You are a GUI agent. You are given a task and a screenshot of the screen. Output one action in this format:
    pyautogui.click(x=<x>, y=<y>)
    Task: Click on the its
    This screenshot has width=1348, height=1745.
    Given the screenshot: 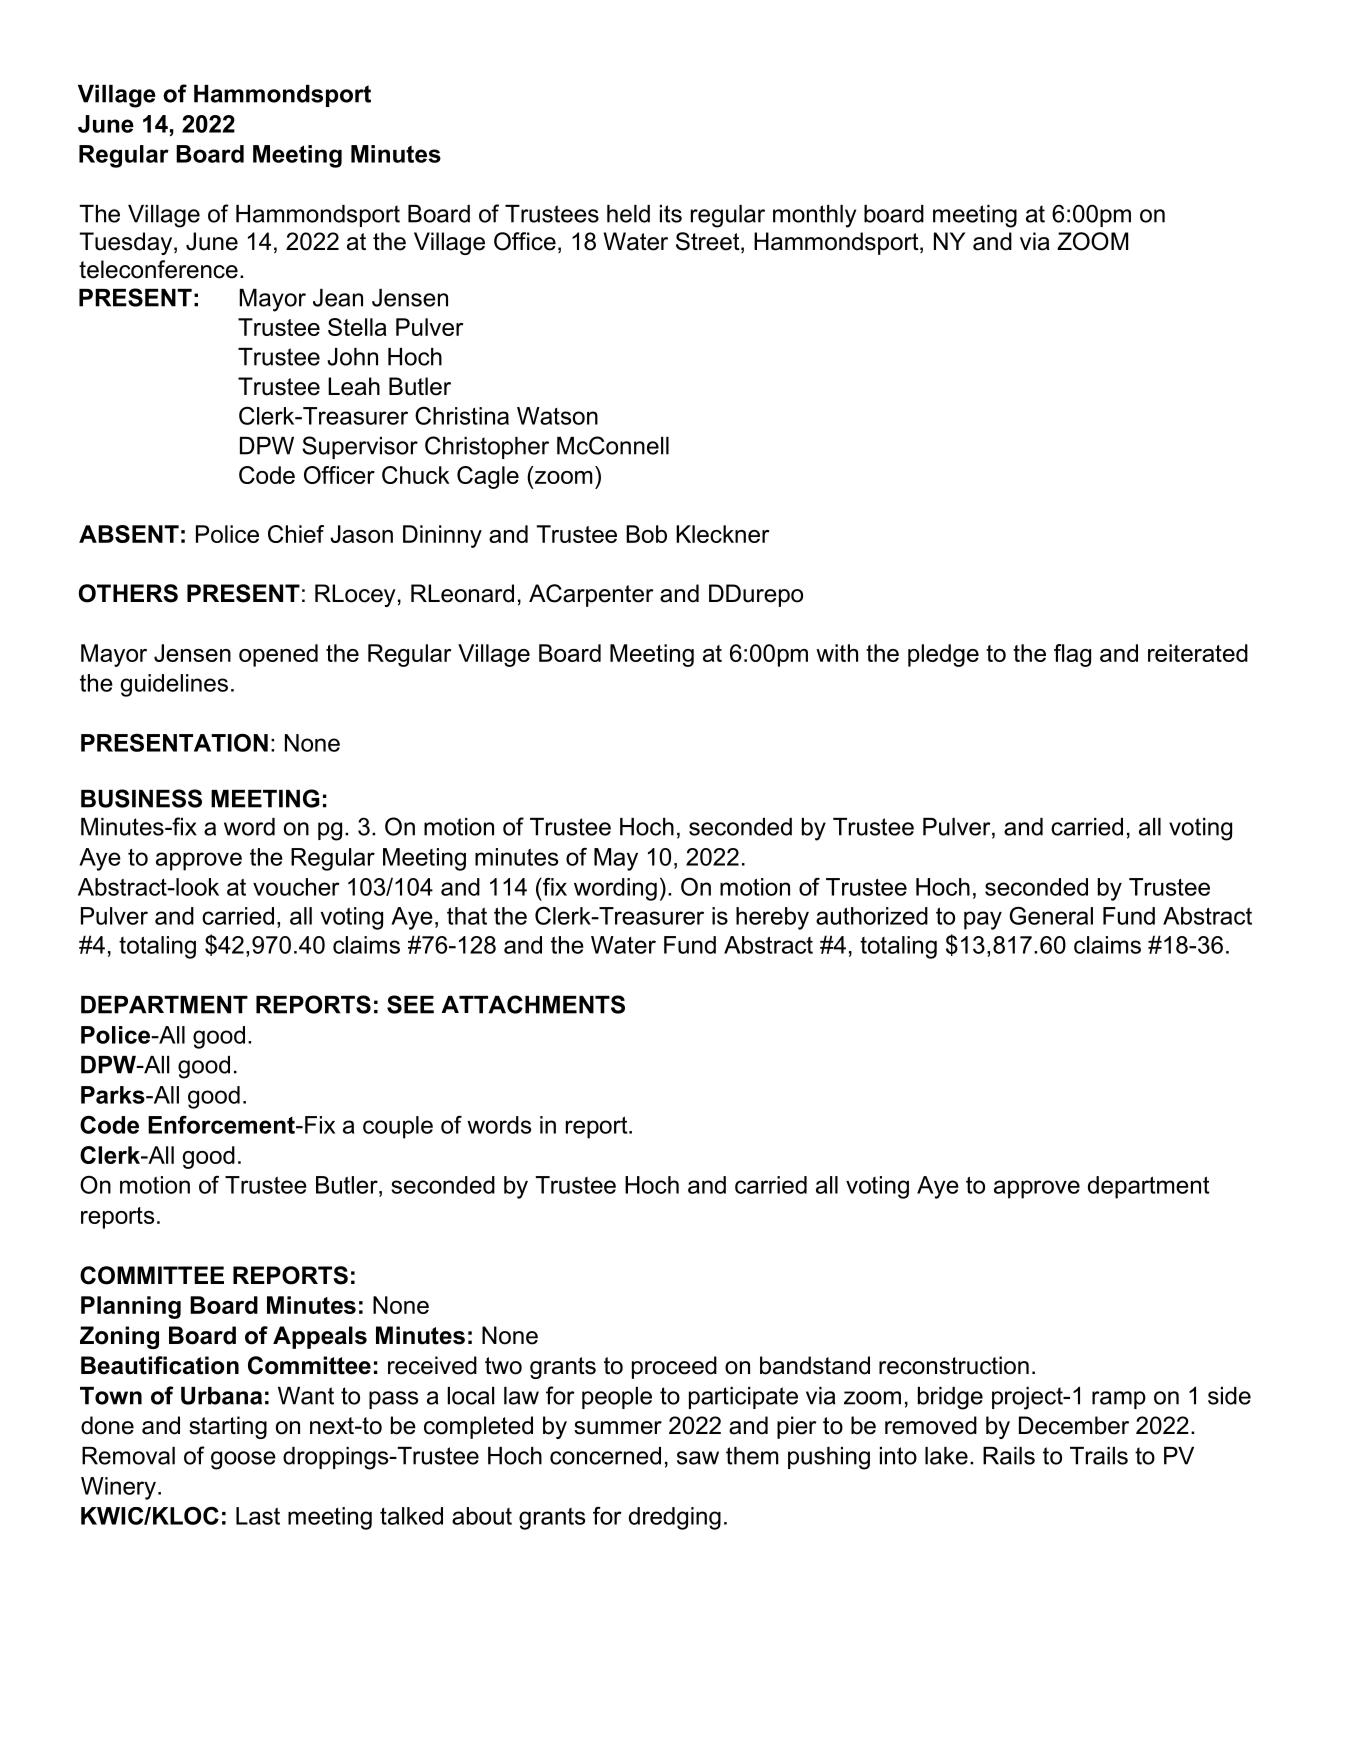 What is the action you would take?
    pyautogui.click(x=671, y=214)
